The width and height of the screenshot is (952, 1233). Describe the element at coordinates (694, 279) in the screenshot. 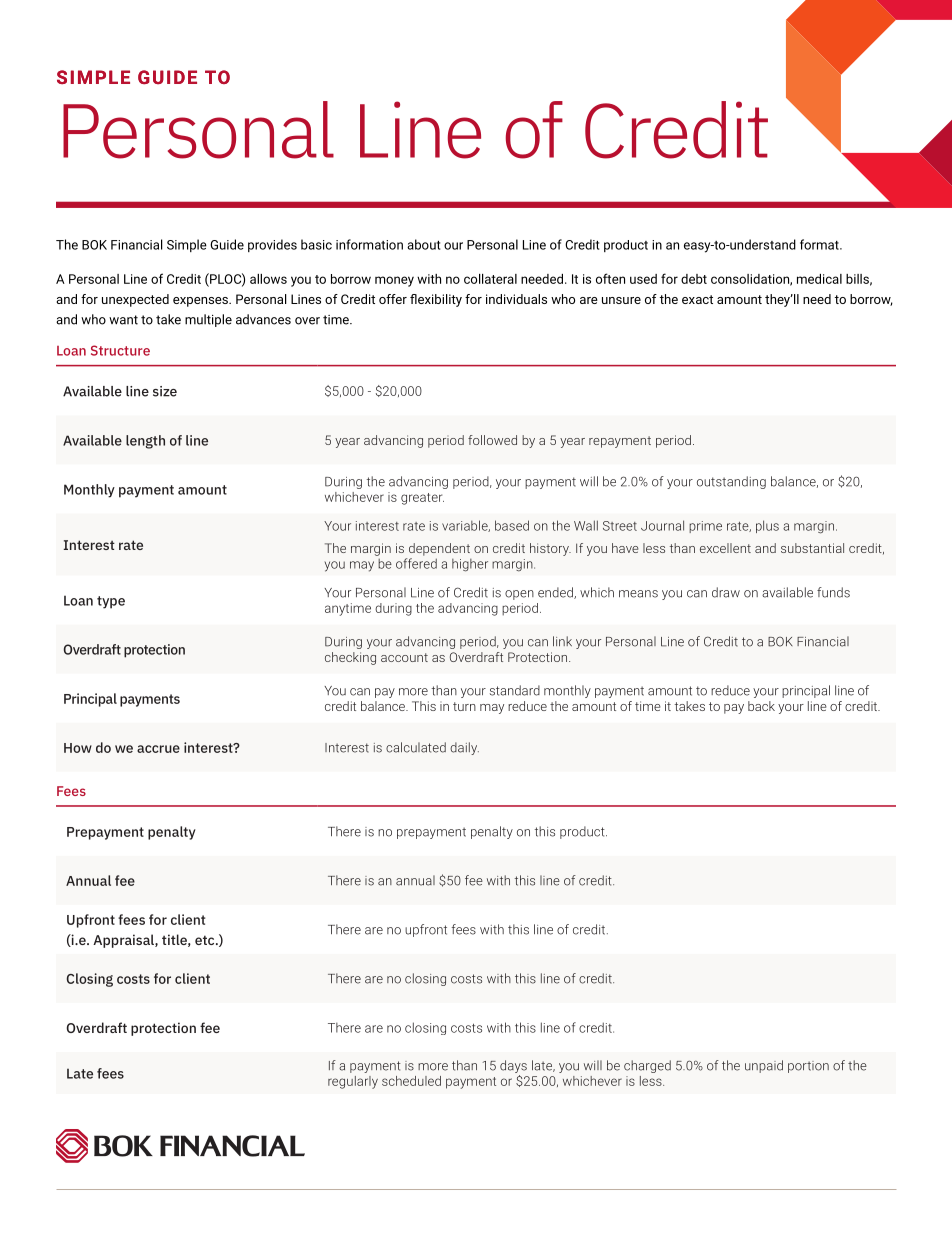

I see `debt` at that location.
